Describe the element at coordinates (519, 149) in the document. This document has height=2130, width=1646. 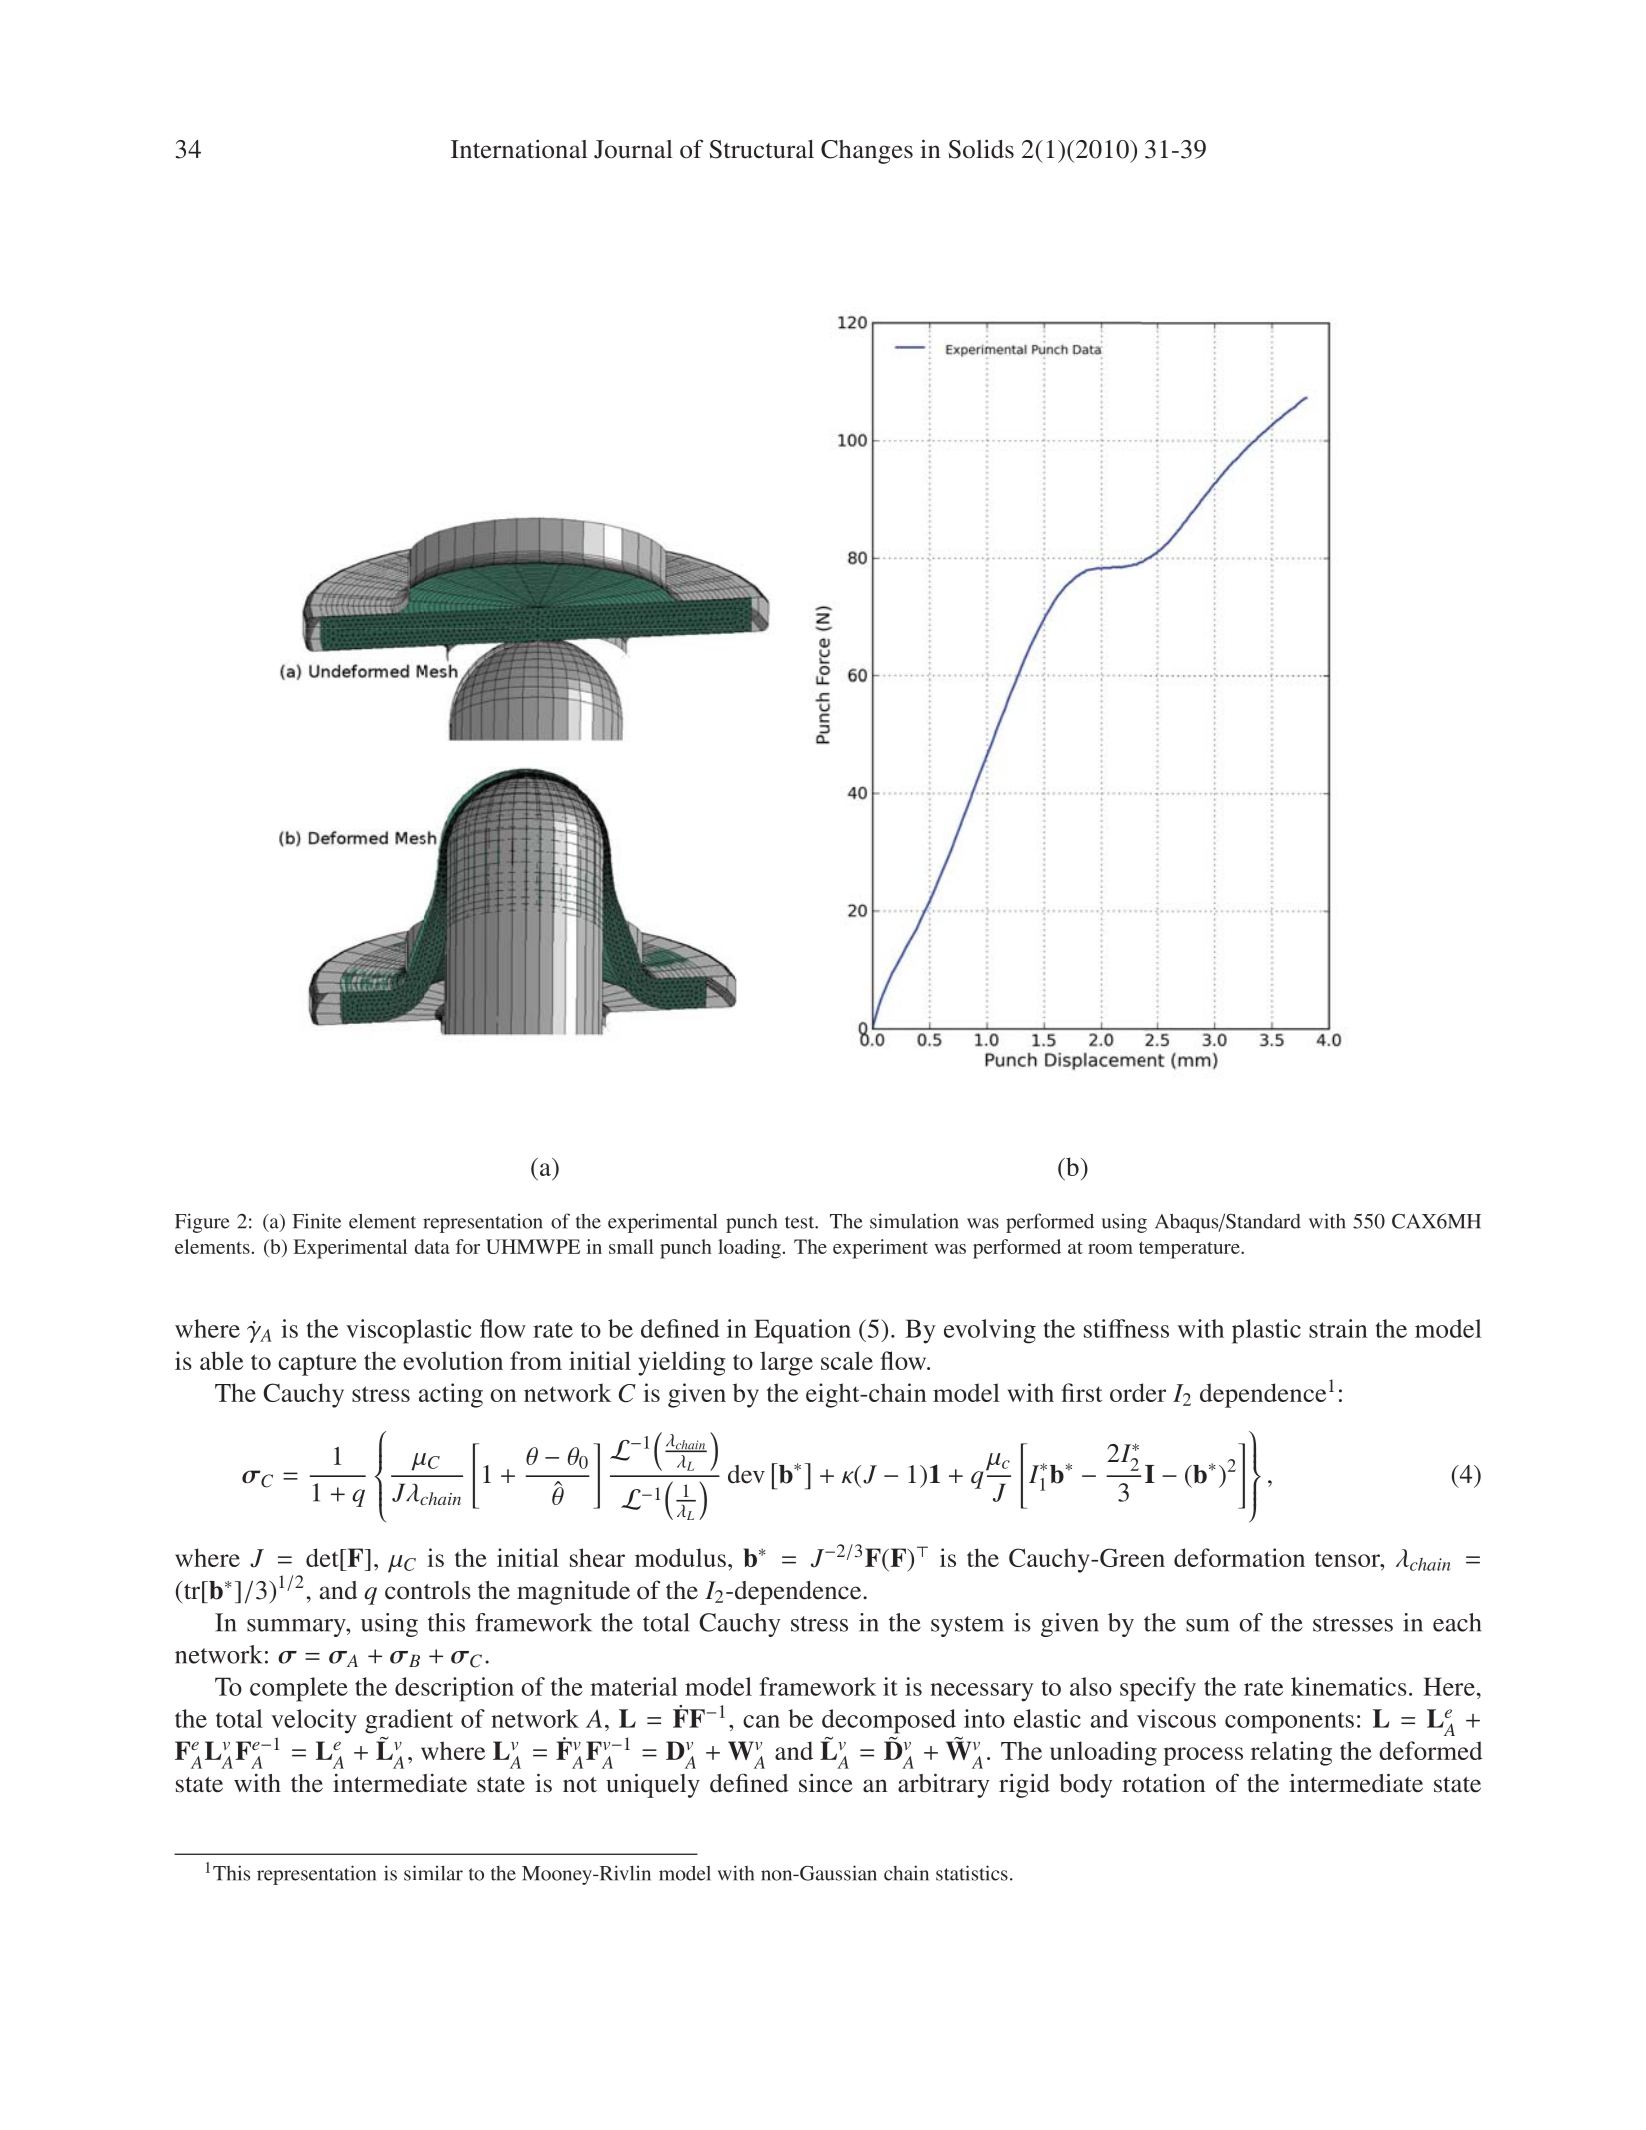
I see `International` at that location.
